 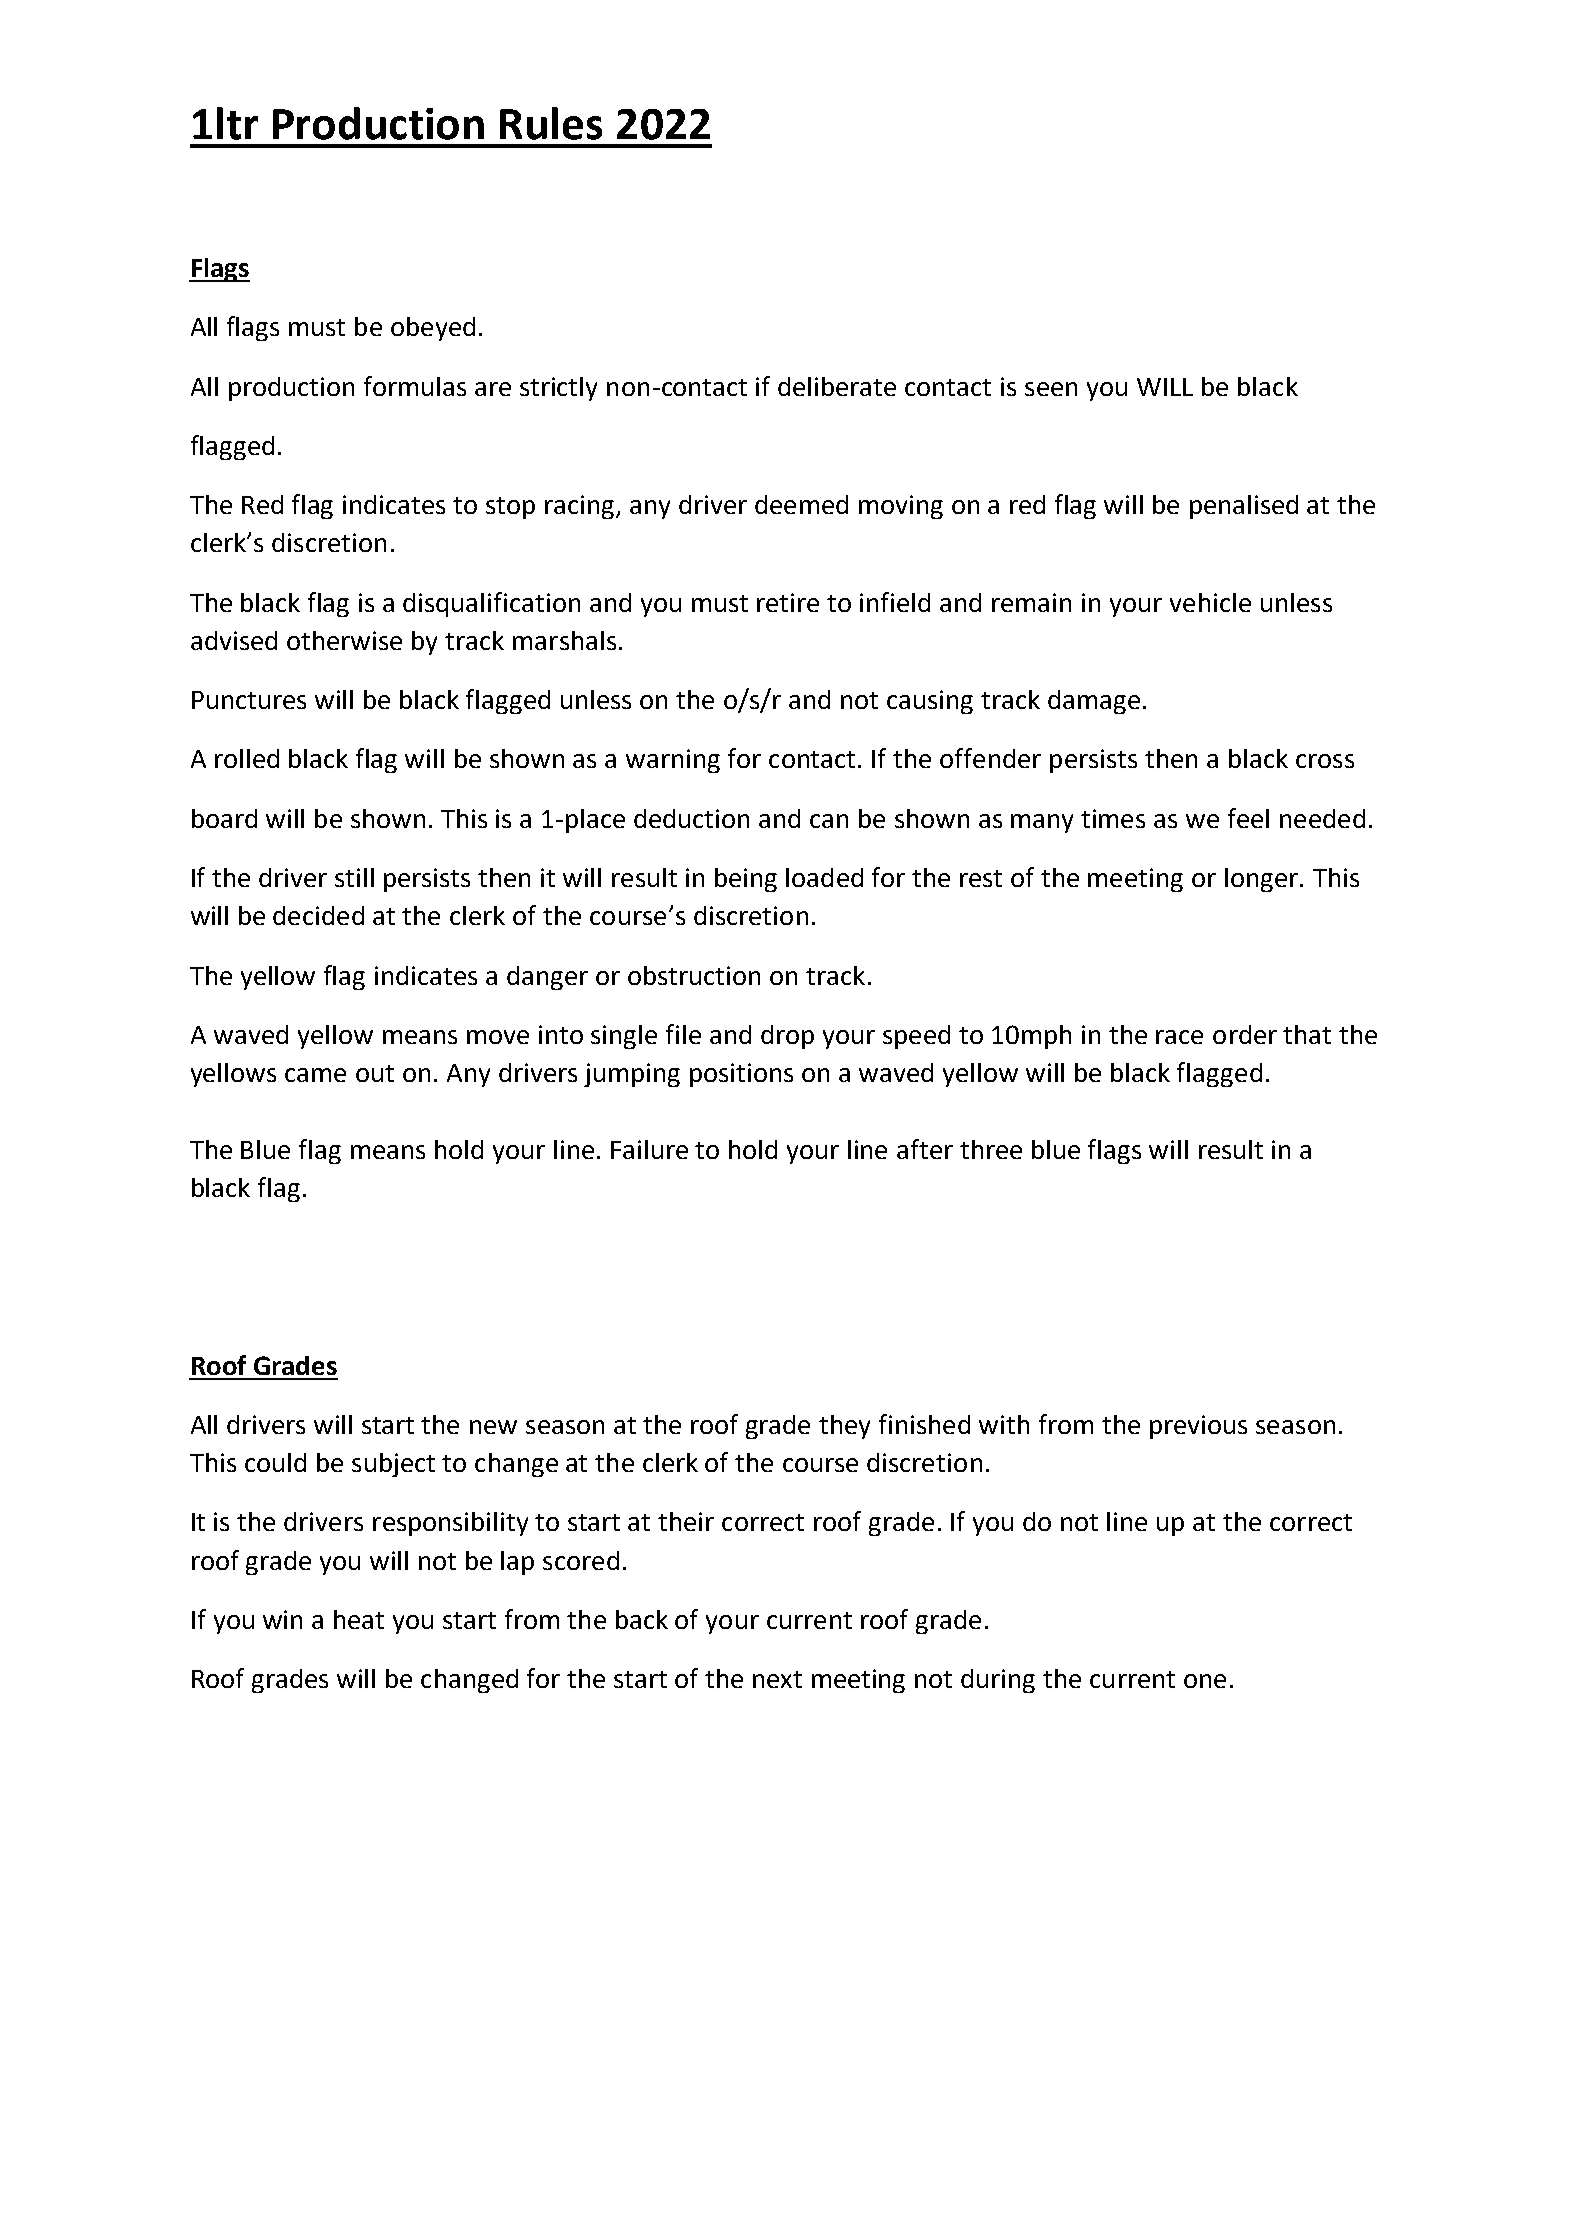 I want to click on deliberate, so click(x=837, y=386).
